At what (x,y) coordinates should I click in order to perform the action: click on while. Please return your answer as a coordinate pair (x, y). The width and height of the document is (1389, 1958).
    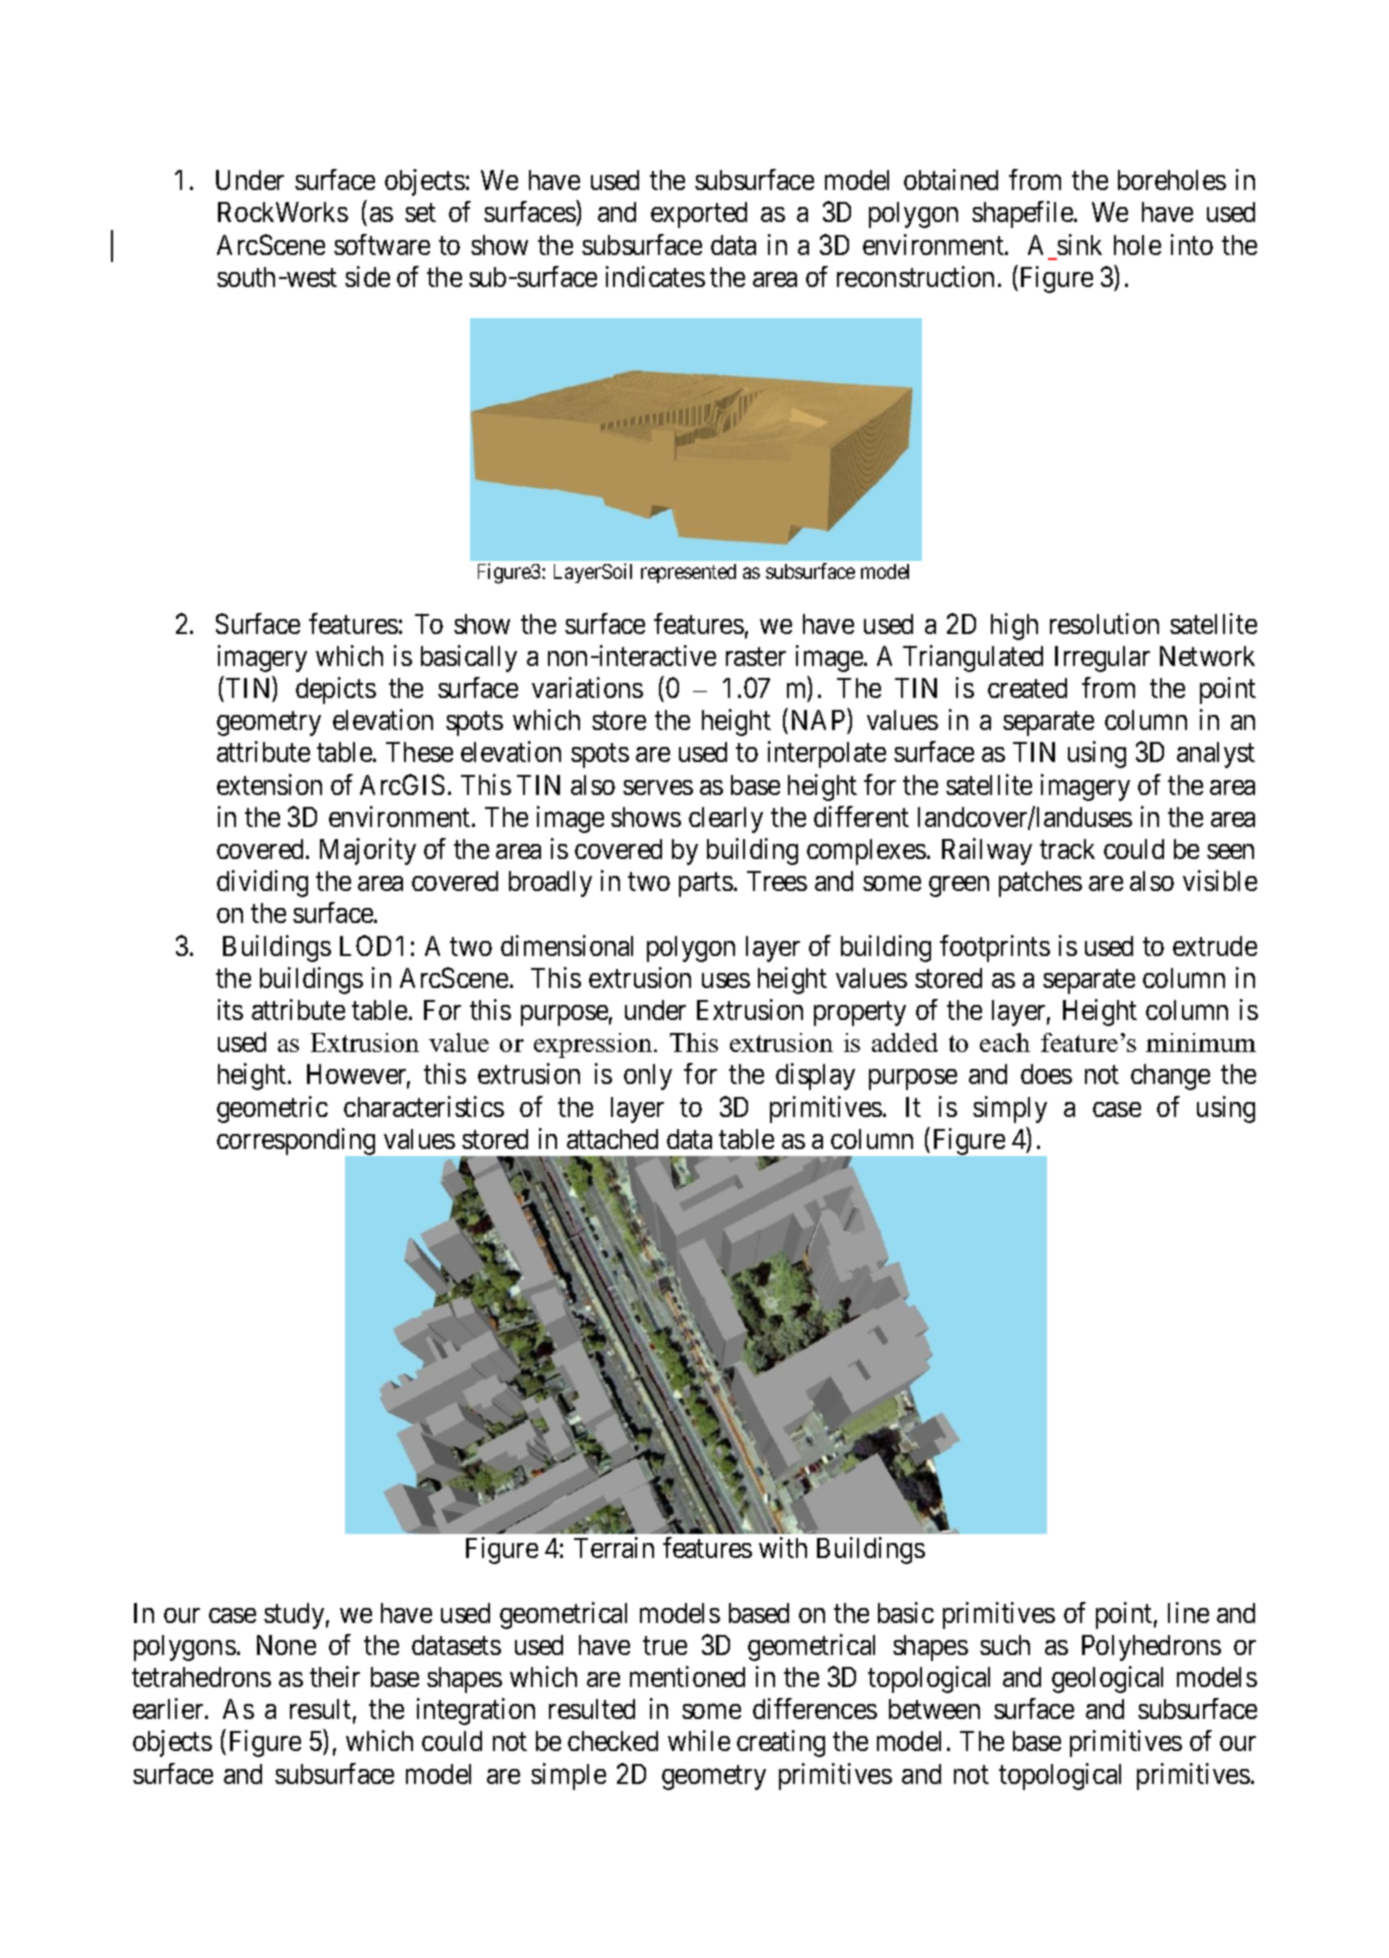
    Looking at the image, I should click on (699, 1740).
